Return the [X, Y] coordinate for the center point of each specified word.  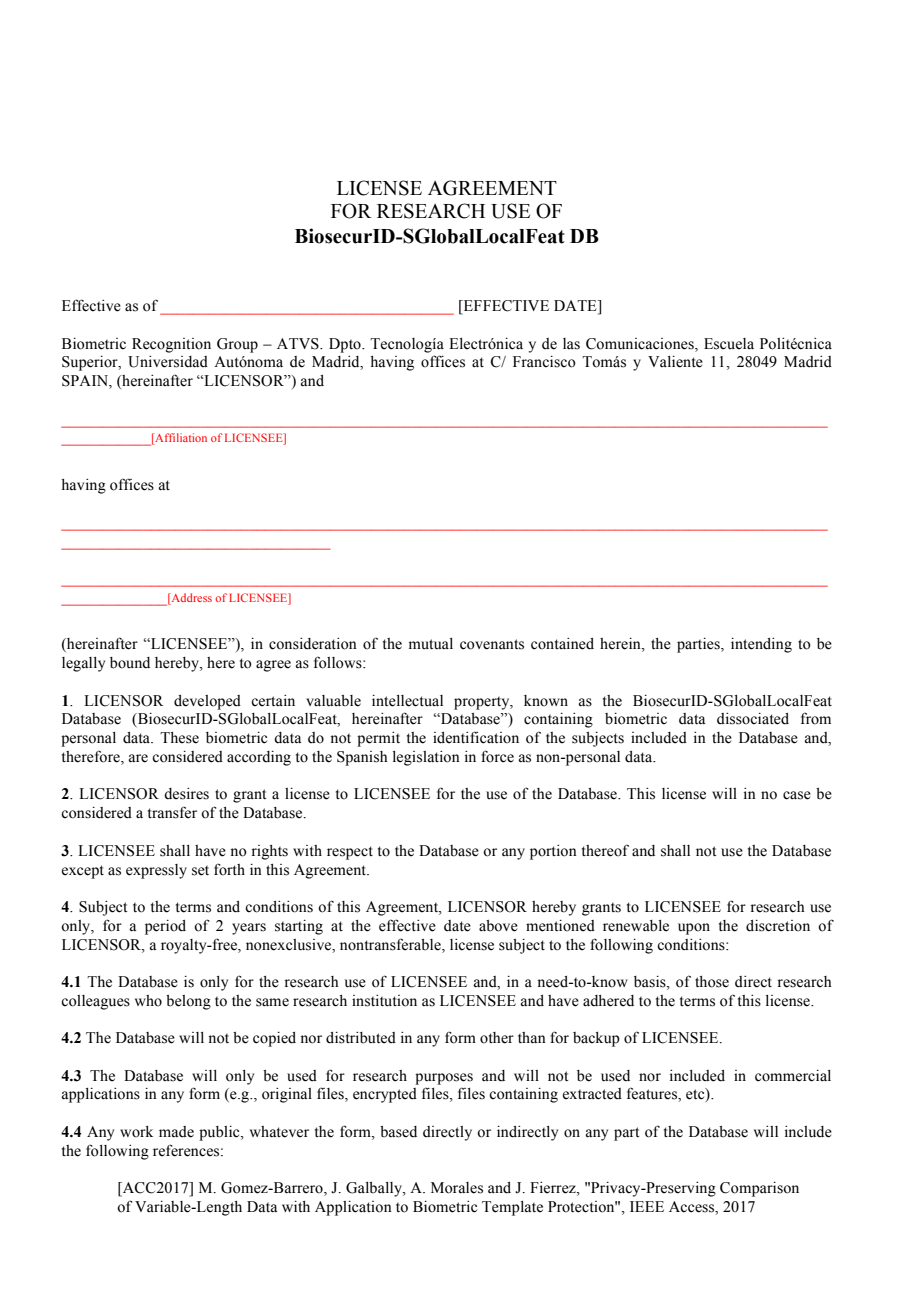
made [176, 1132]
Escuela [729, 344]
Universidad [168, 362]
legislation [426, 758]
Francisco [544, 362]
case [797, 795]
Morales [457, 1188]
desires [186, 794]
